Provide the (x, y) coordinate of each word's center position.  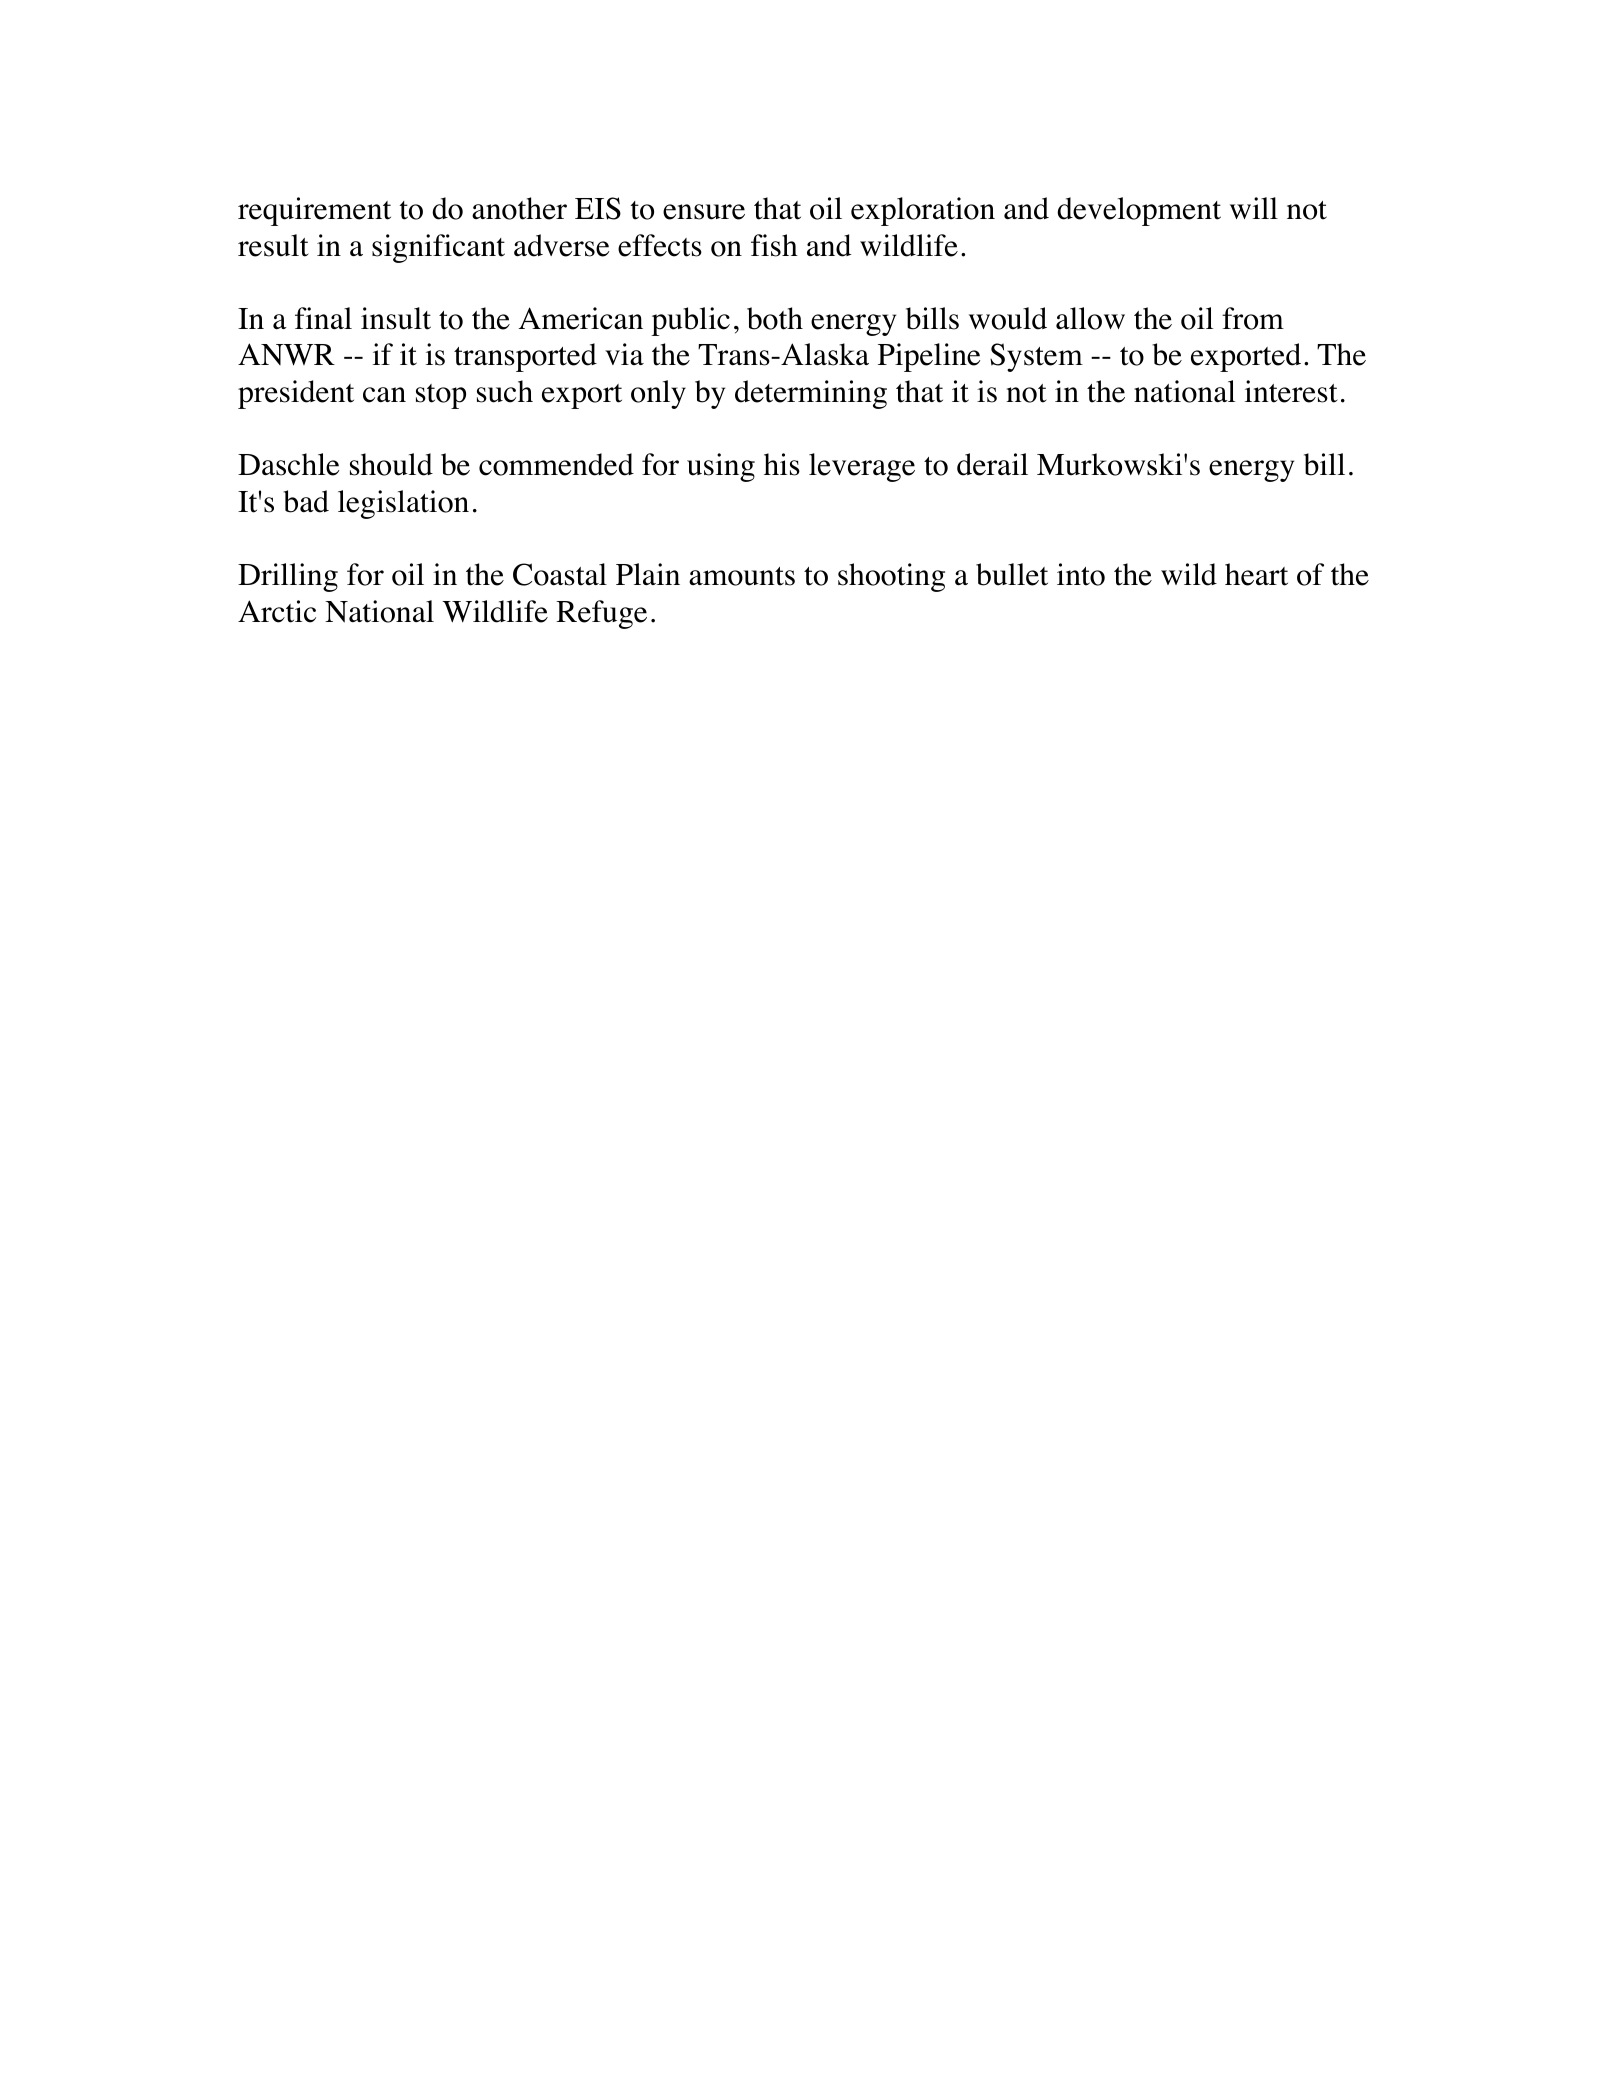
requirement (314, 211)
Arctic (277, 611)
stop (441, 396)
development (1139, 211)
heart (1256, 574)
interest (1291, 391)
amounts (742, 576)
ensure (704, 212)
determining (811, 394)
